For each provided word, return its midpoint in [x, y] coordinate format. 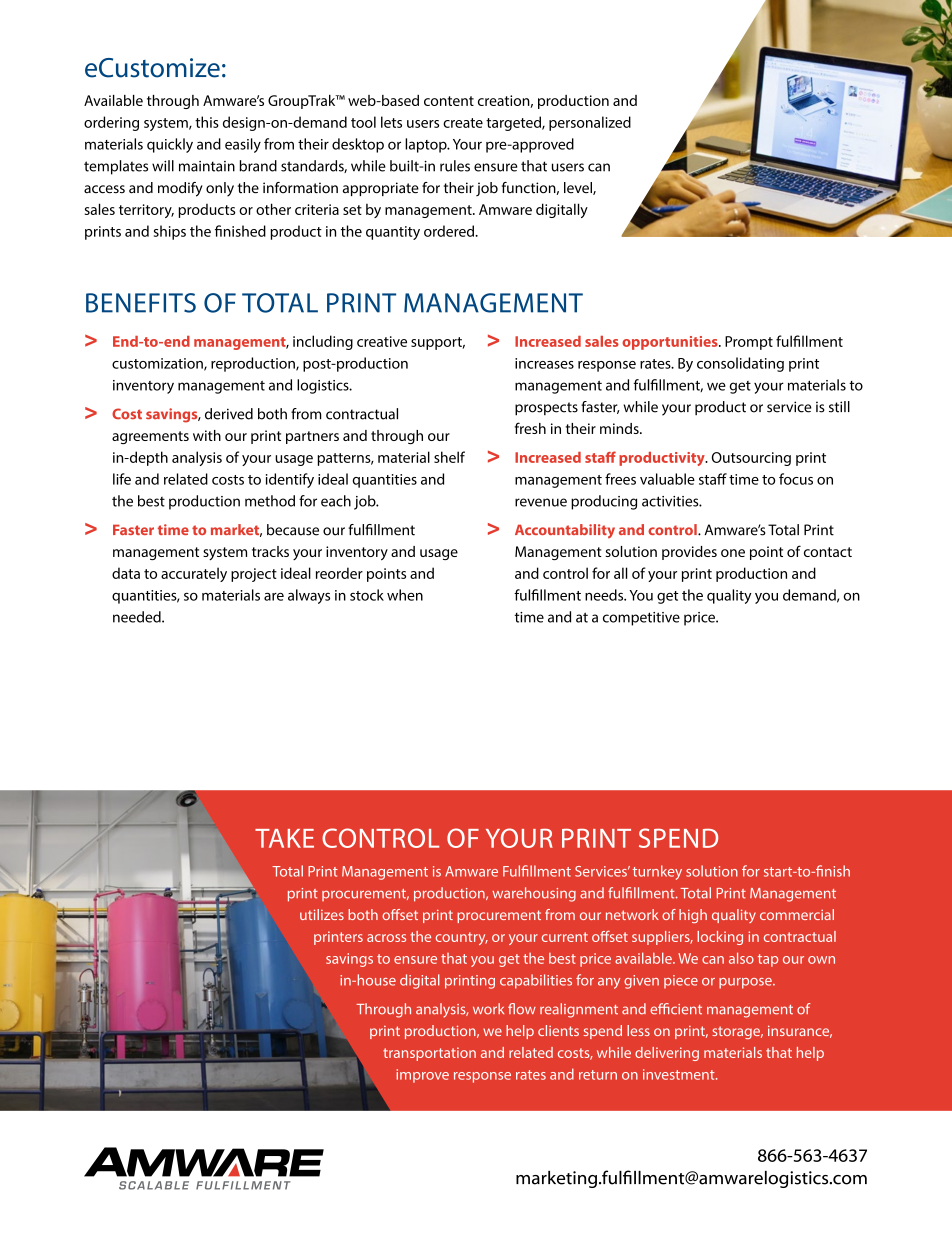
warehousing [534, 894]
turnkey [657, 872]
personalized [590, 123]
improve [422, 1076]
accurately [194, 574]
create [463, 123]
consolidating [740, 364]
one [733, 553]
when [405, 595]
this [207, 122]
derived [229, 414]
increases [544, 363]
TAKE [284, 838]
